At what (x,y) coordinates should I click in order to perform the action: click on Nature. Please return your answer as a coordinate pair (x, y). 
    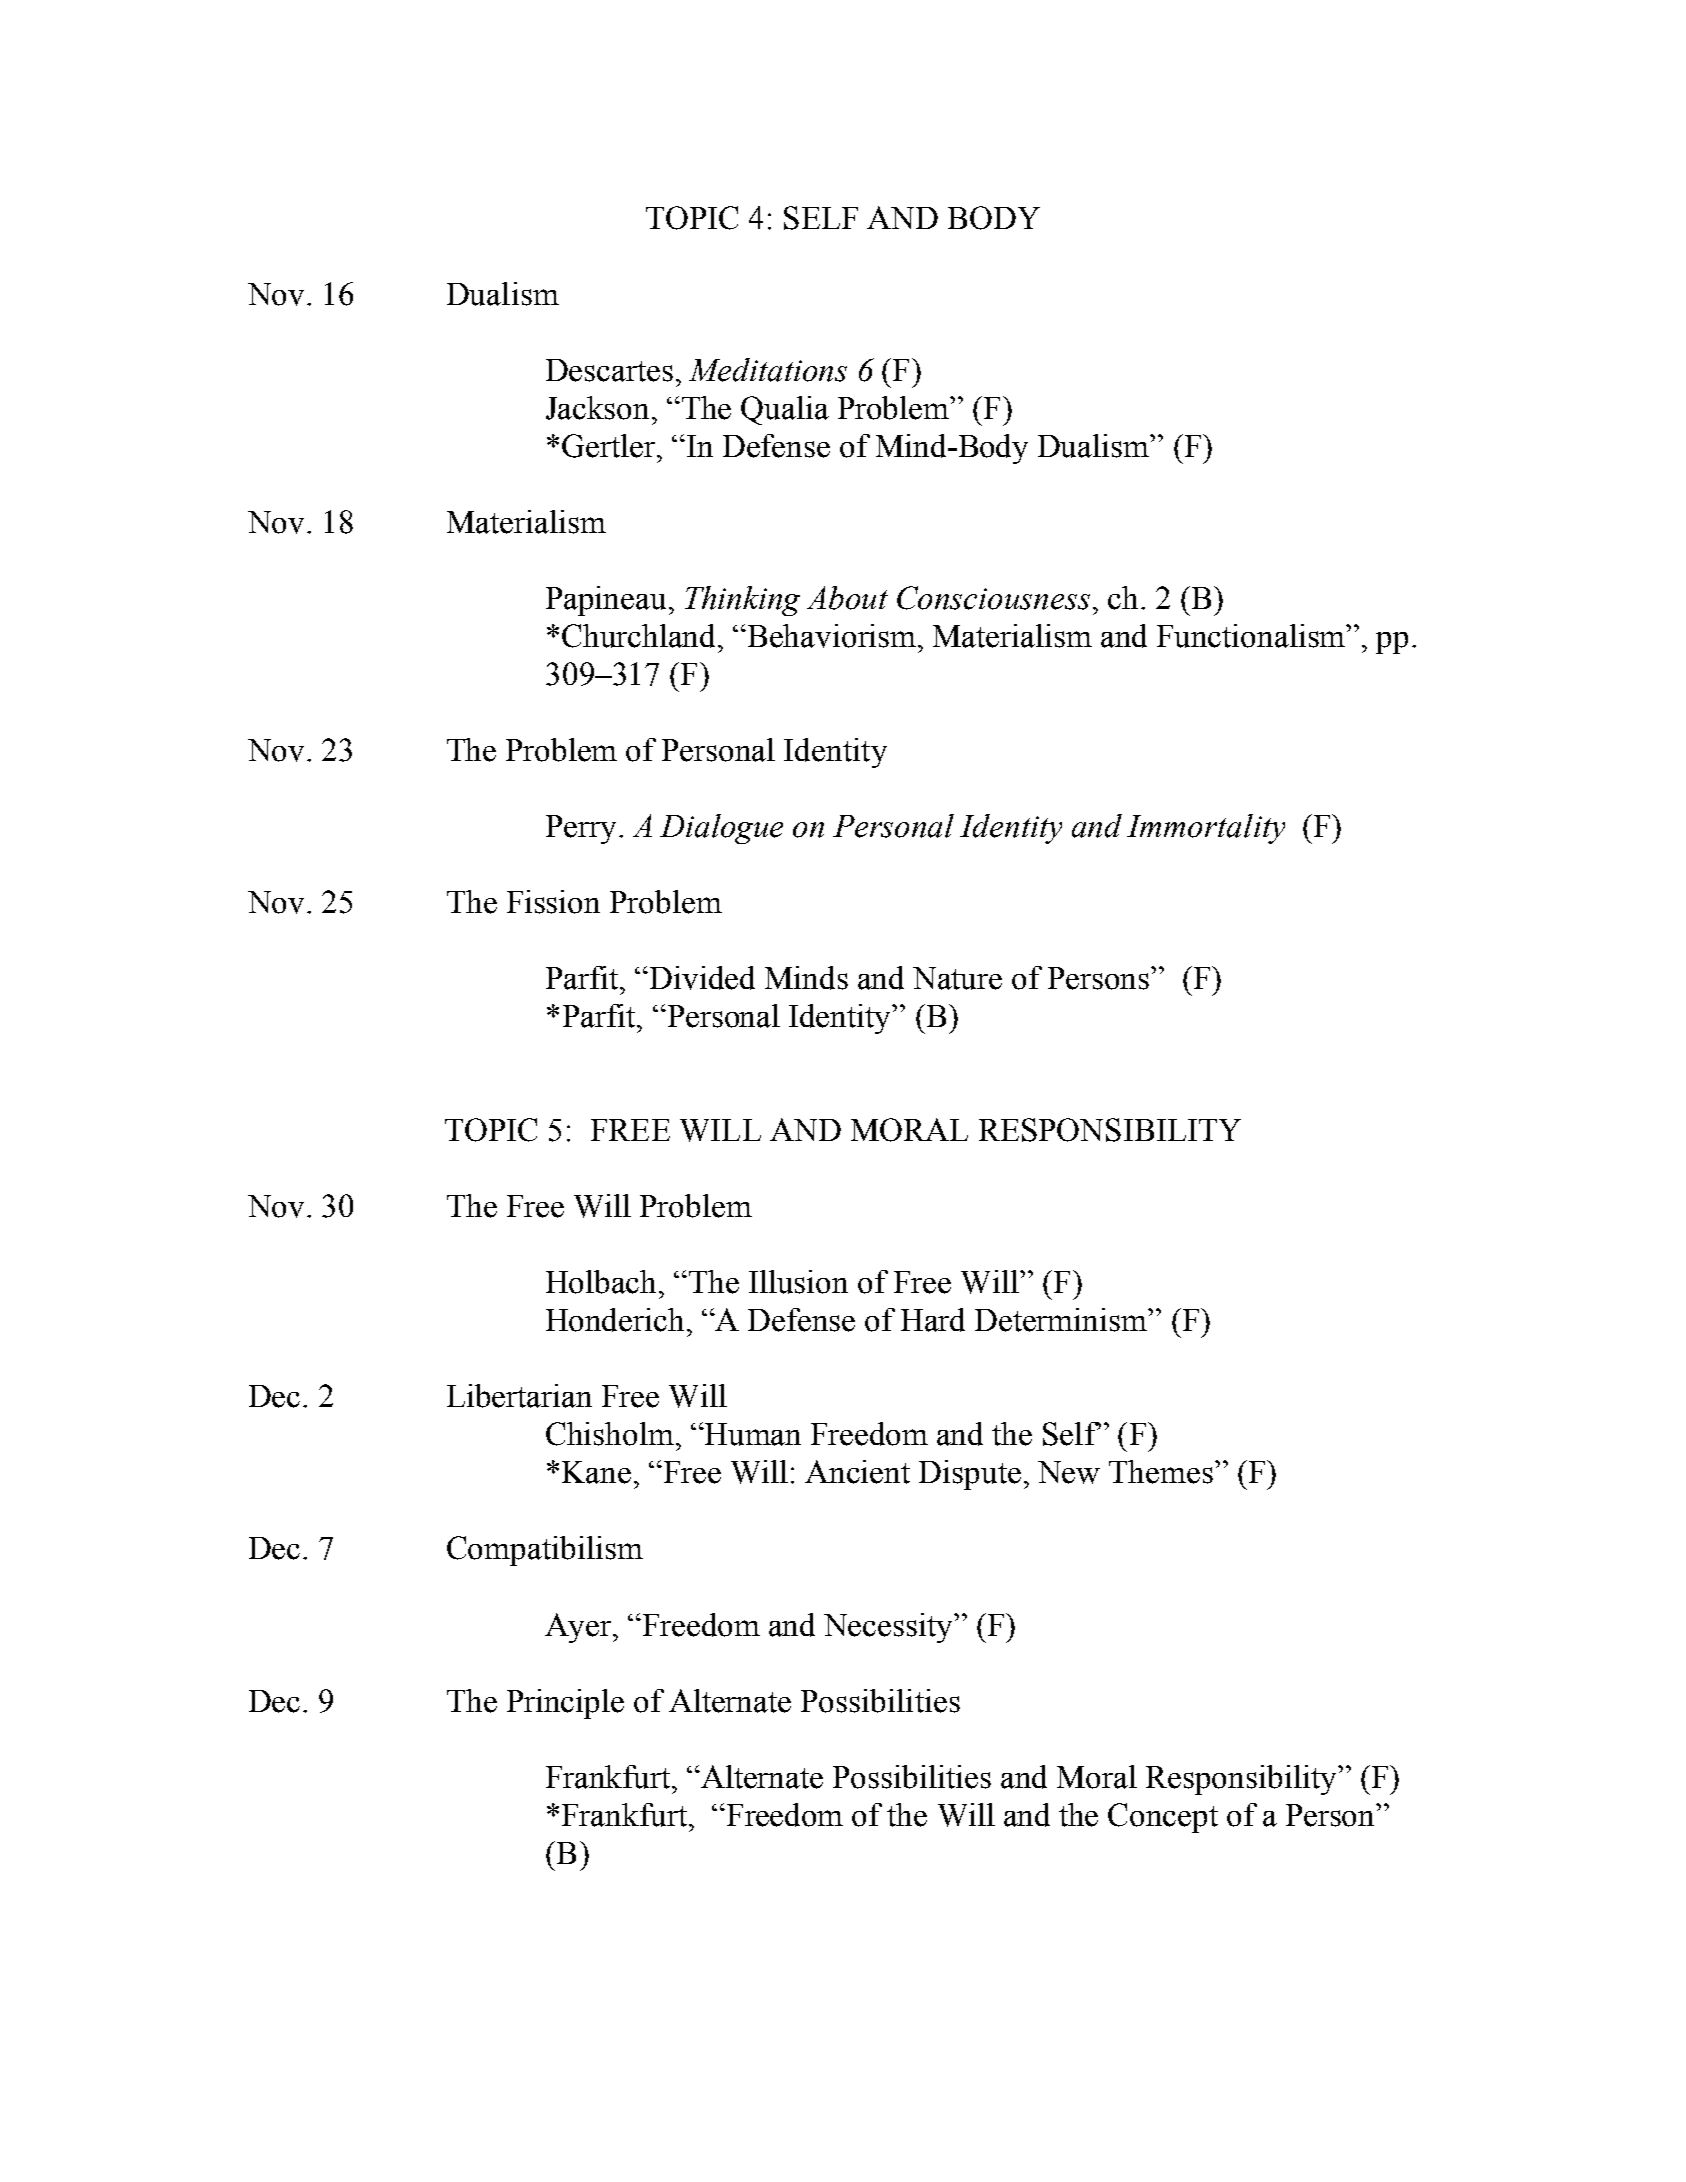
    Looking at the image, I should click on (957, 978).
